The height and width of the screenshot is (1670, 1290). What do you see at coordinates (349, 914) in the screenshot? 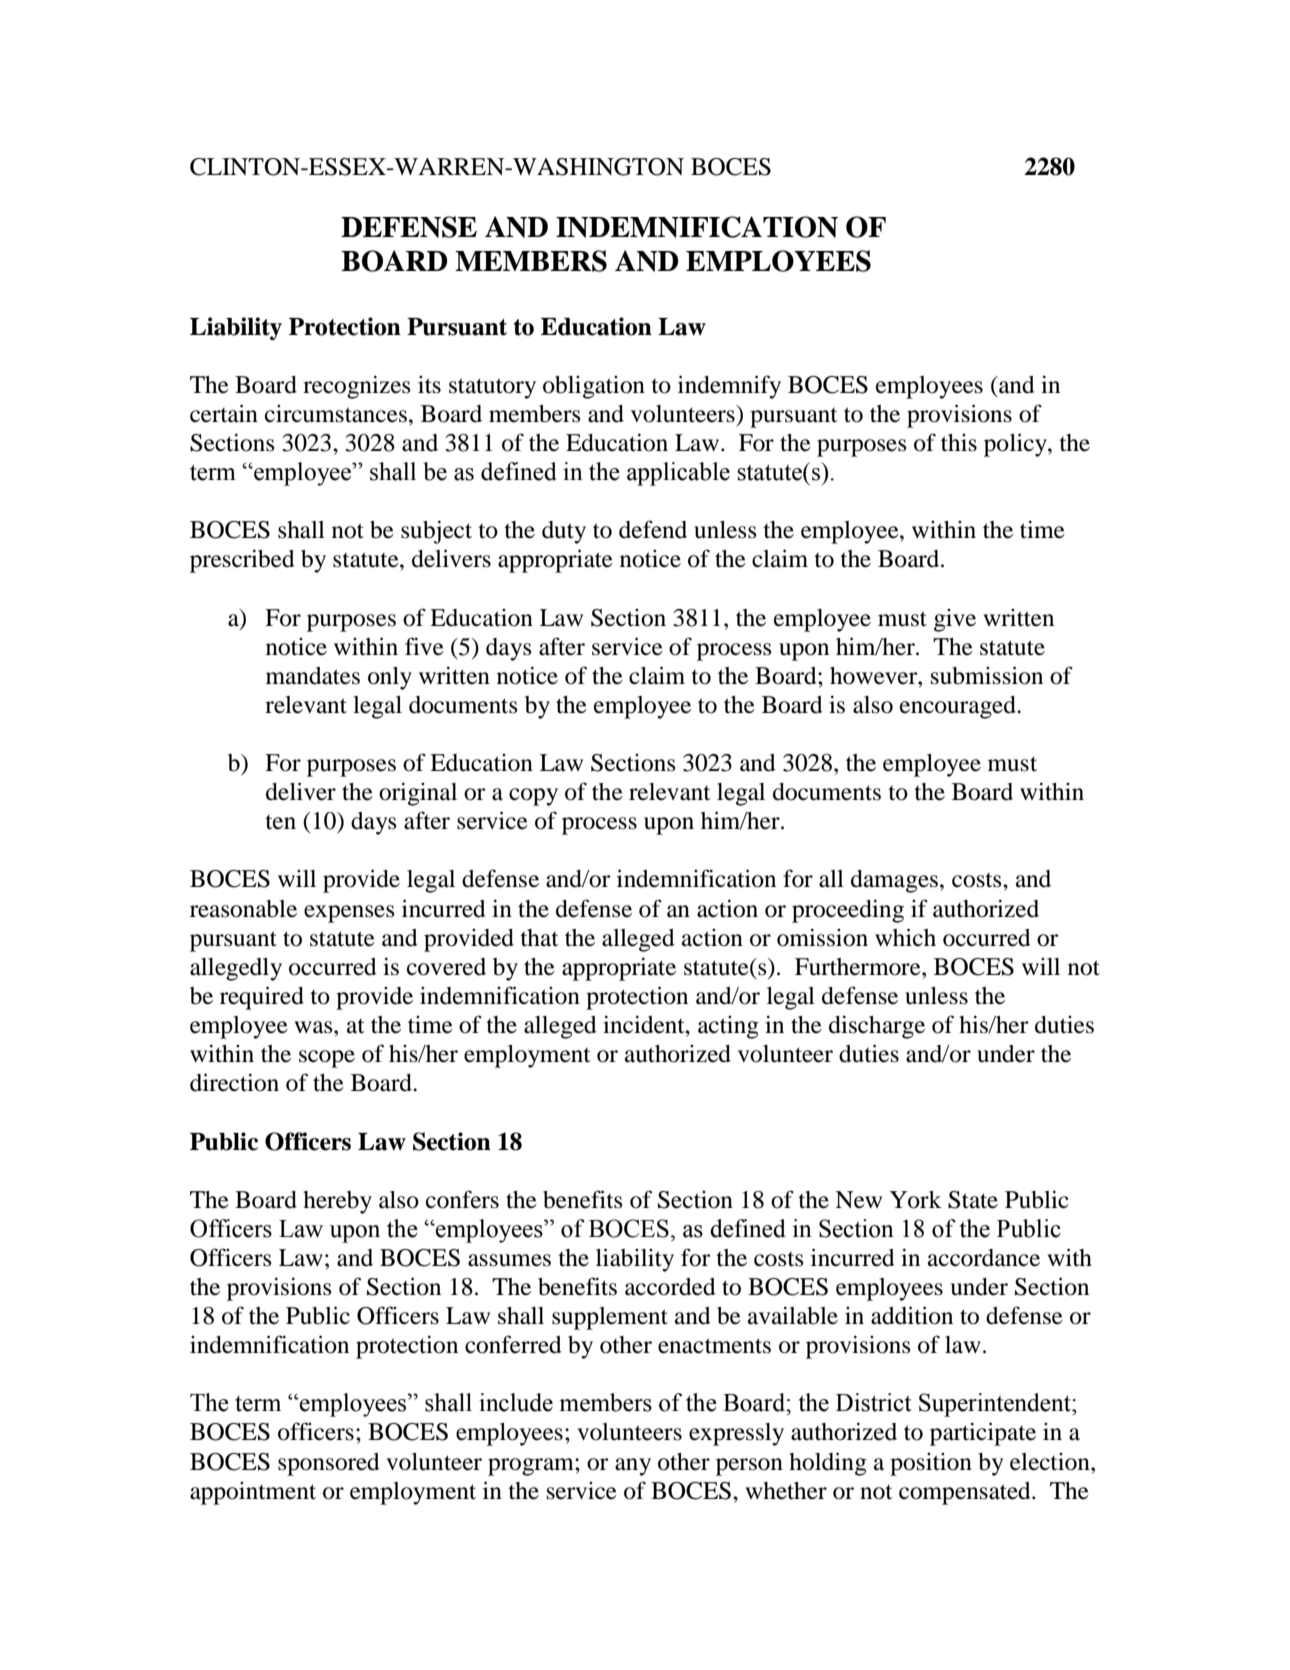
I see `expenses` at bounding box center [349, 914].
